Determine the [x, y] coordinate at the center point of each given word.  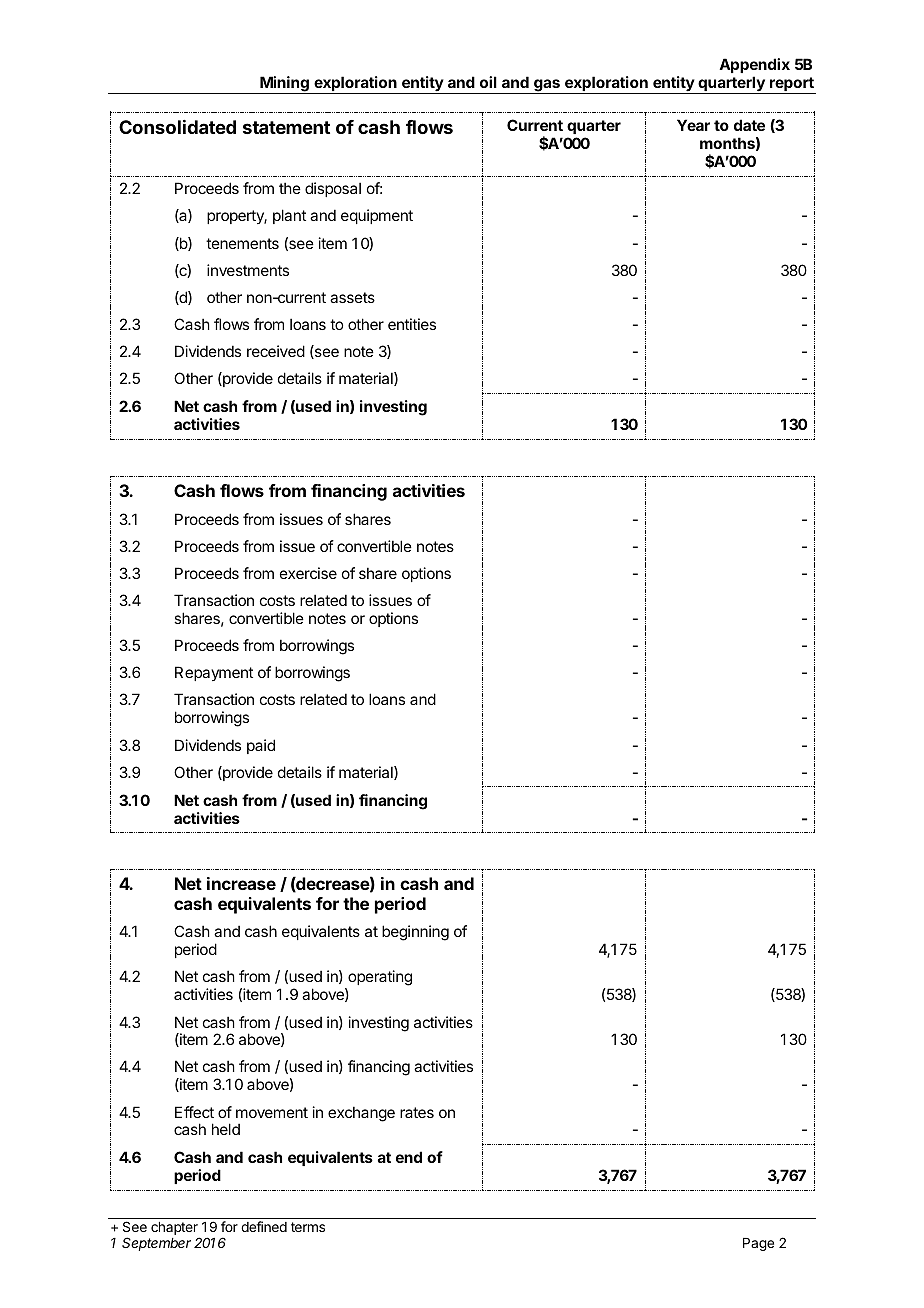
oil [488, 82]
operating [379, 979]
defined [264, 1226]
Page [758, 1244]
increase [241, 883]
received [276, 351]
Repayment [214, 673]
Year [693, 125]
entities [412, 324]
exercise [308, 573]
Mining [284, 85]
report [792, 85]
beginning [415, 933]
